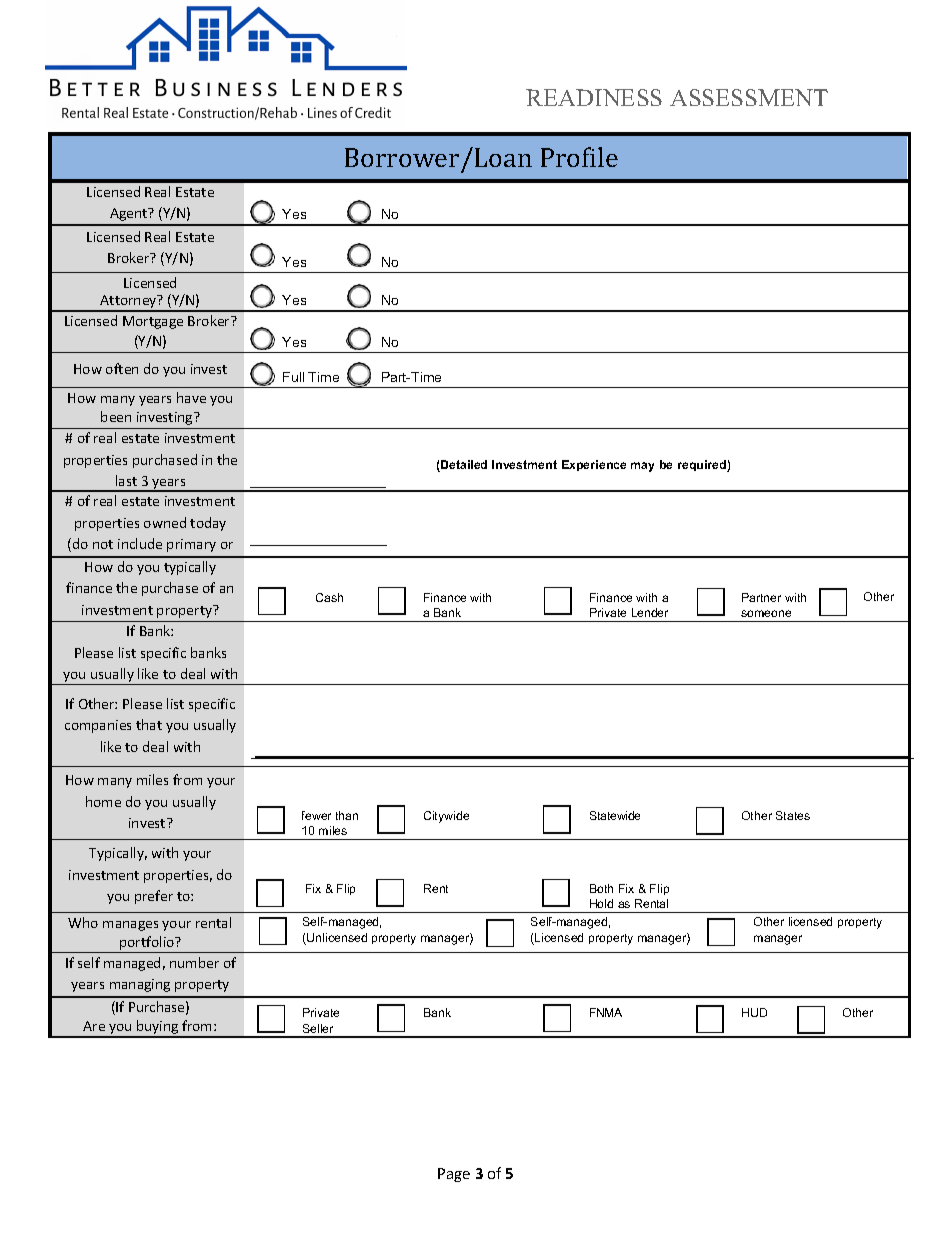 The height and width of the image is (1233, 952). What do you see at coordinates (158, 1028) in the image?
I see `buying` at bounding box center [158, 1028].
